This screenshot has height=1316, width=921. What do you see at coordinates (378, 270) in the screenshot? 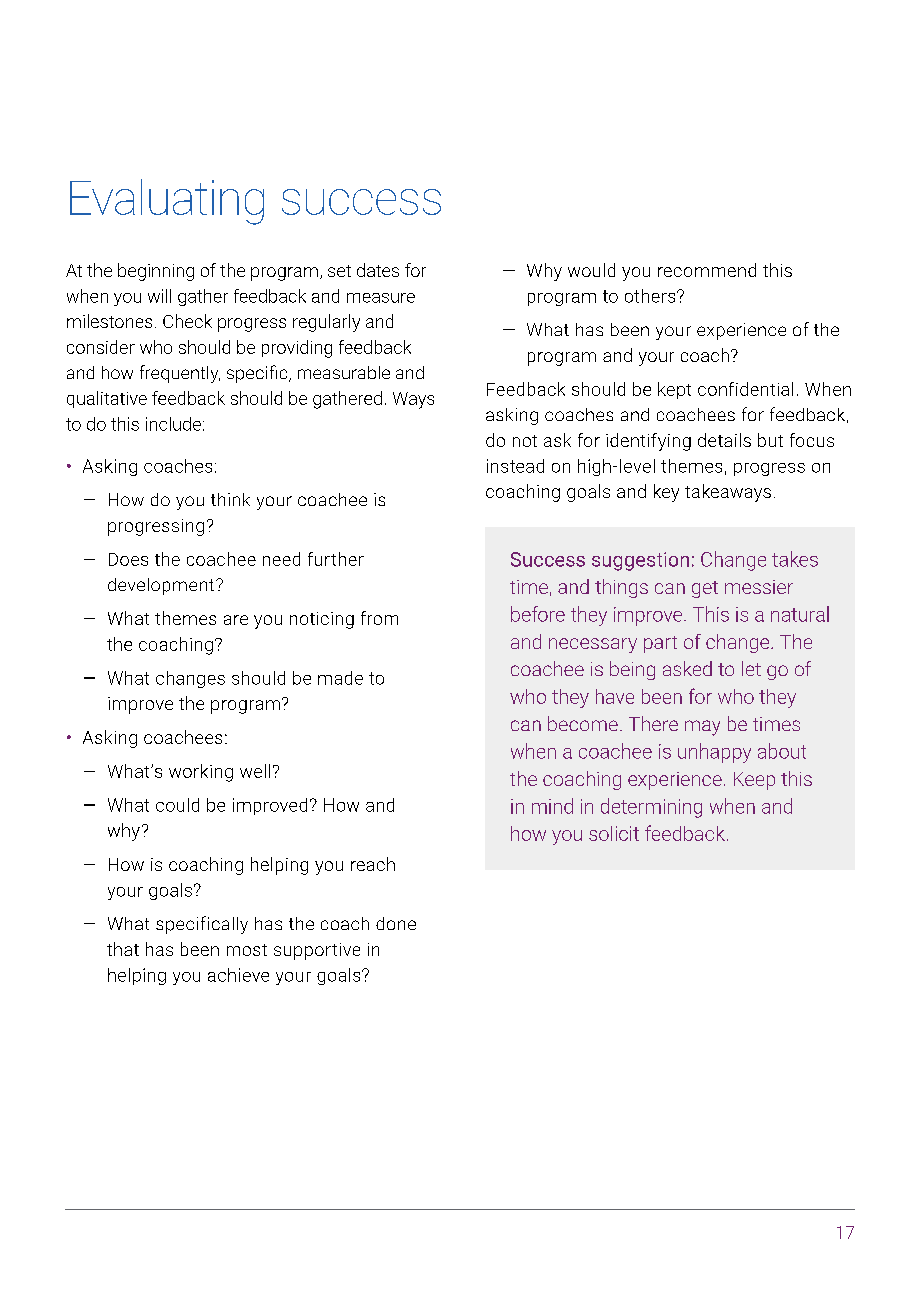
I see `dates` at bounding box center [378, 270].
